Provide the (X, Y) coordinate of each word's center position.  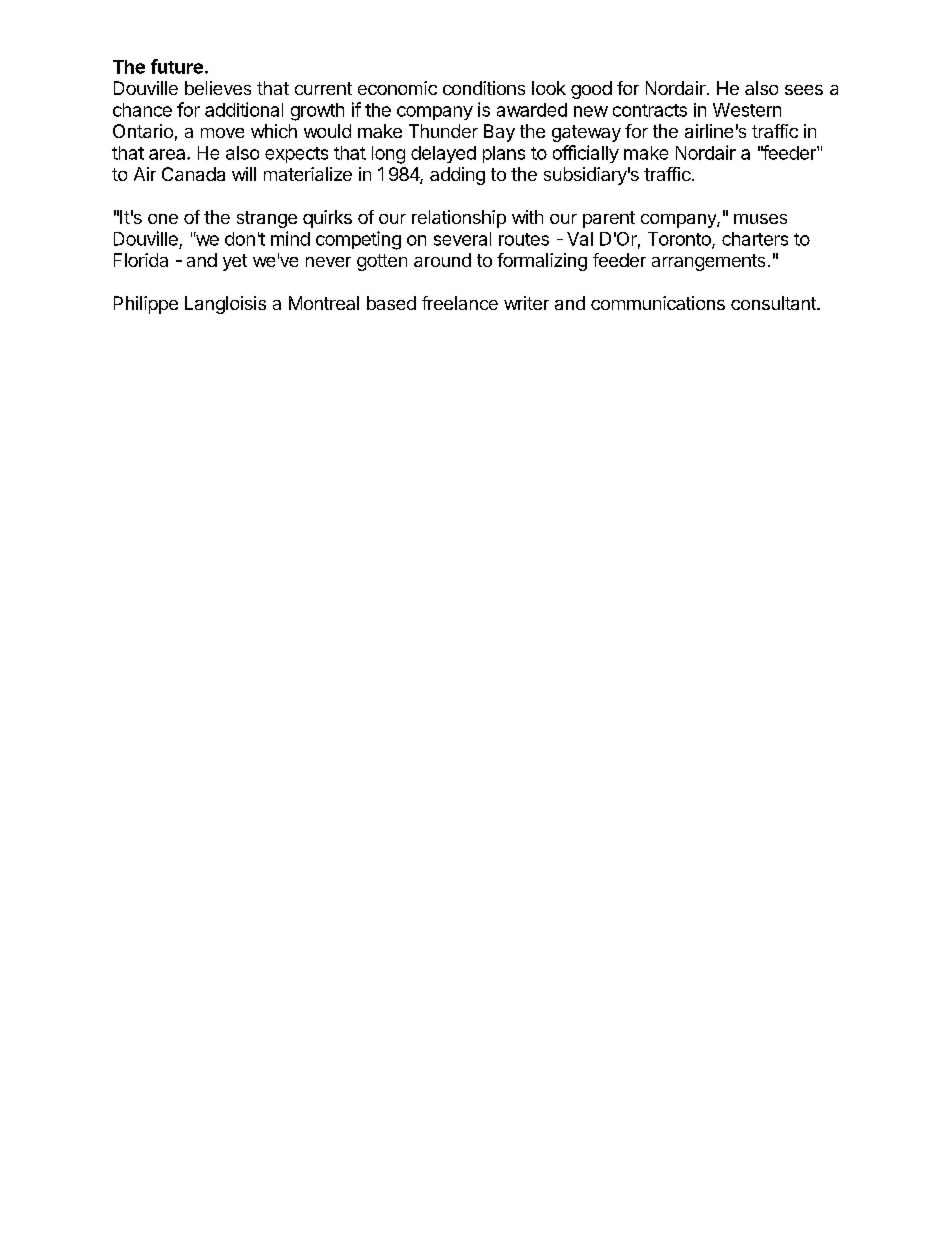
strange (267, 219)
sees (804, 90)
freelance (460, 303)
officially (586, 154)
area (168, 154)
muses (760, 219)
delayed (443, 154)
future (177, 66)
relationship (459, 219)
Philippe (146, 305)
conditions (484, 88)
